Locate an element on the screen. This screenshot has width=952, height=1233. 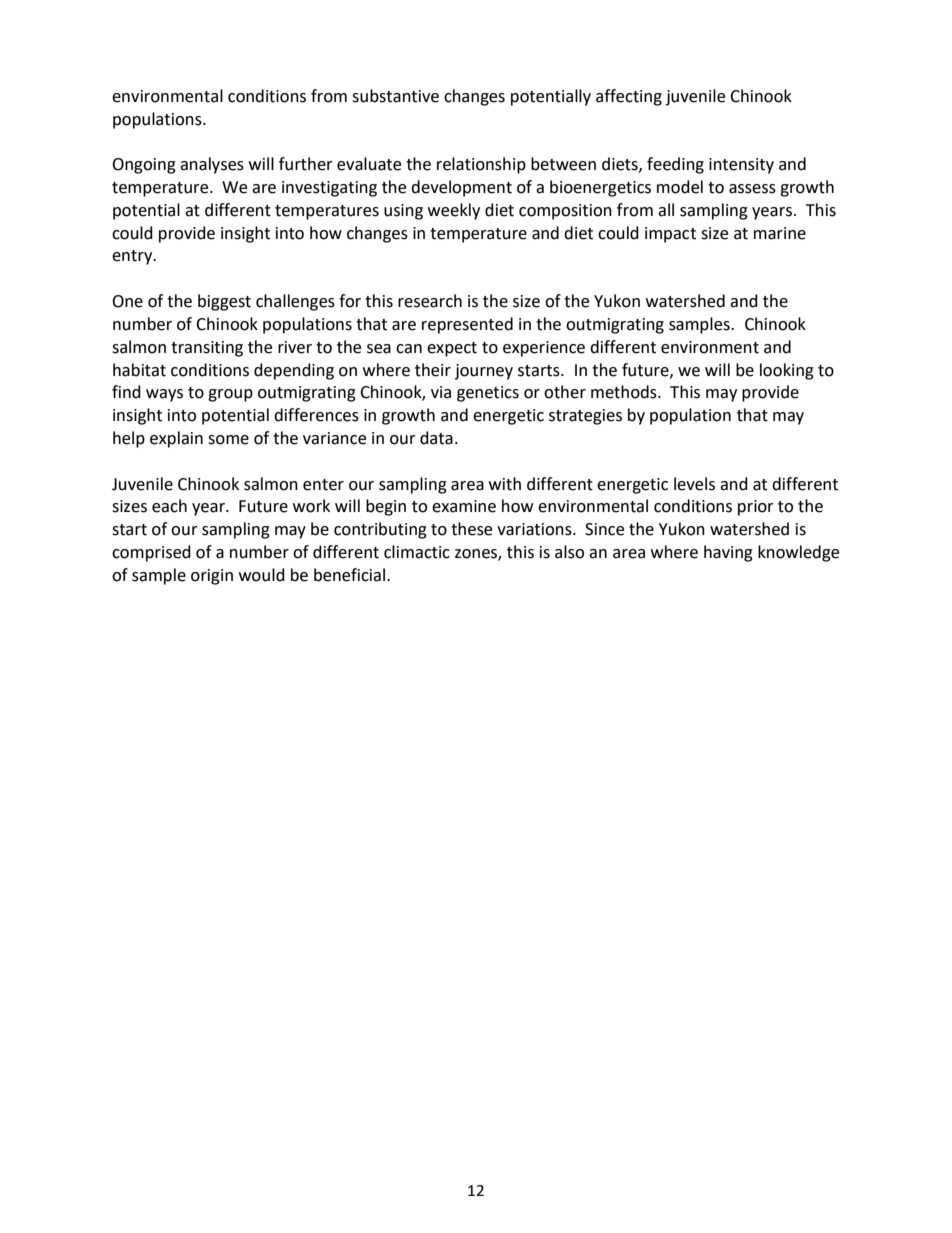
origin is located at coordinates (212, 577).
